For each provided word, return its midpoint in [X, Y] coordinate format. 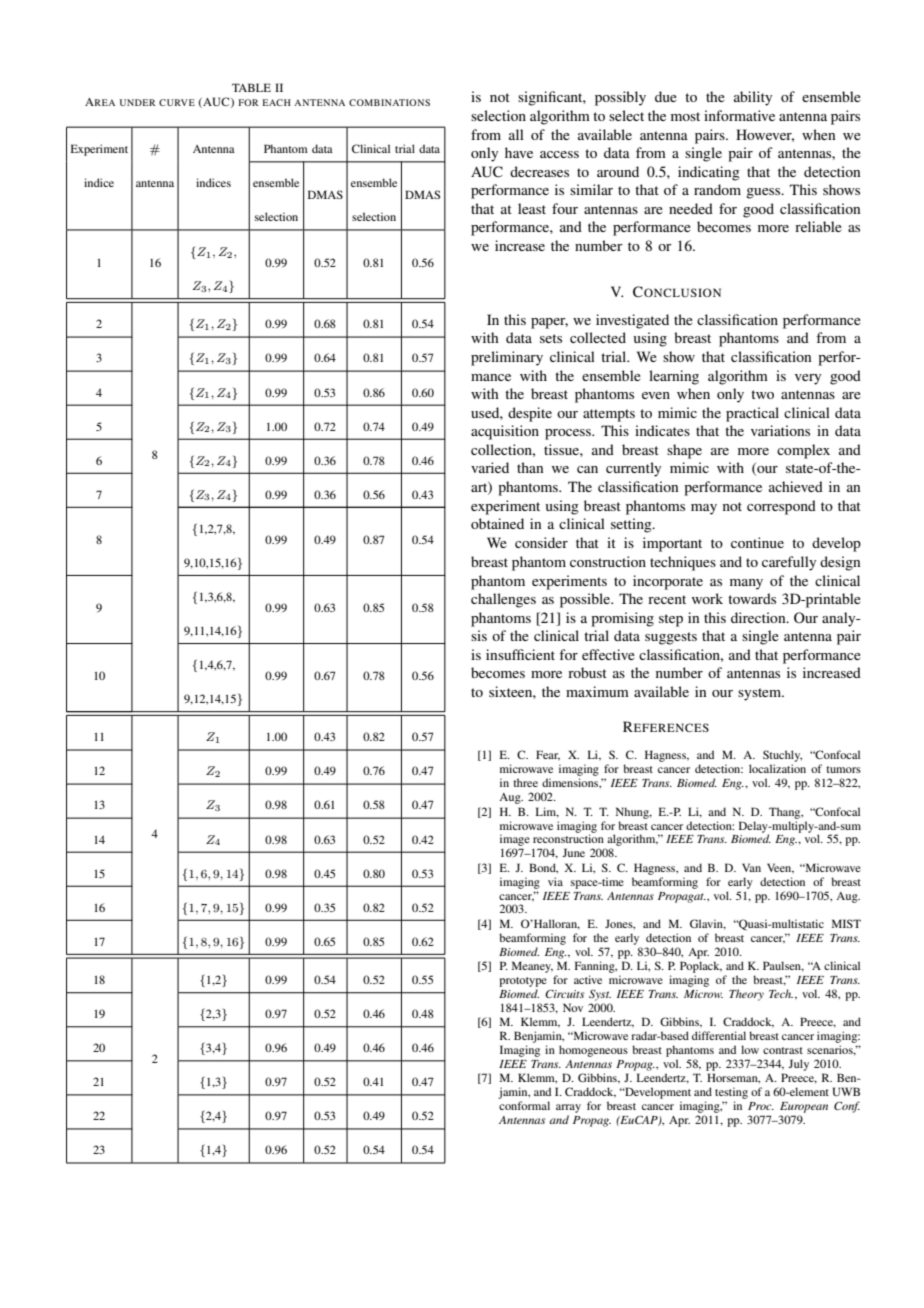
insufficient [520, 654]
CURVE [177, 102]
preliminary [507, 358]
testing [731, 1093]
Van [751, 867]
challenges [503, 600]
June [573, 852]
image [515, 841]
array [568, 1108]
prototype [523, 982]
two [762, 394]
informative [739, 115]
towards [752, 598]
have [519, 152]
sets [551, 338]
